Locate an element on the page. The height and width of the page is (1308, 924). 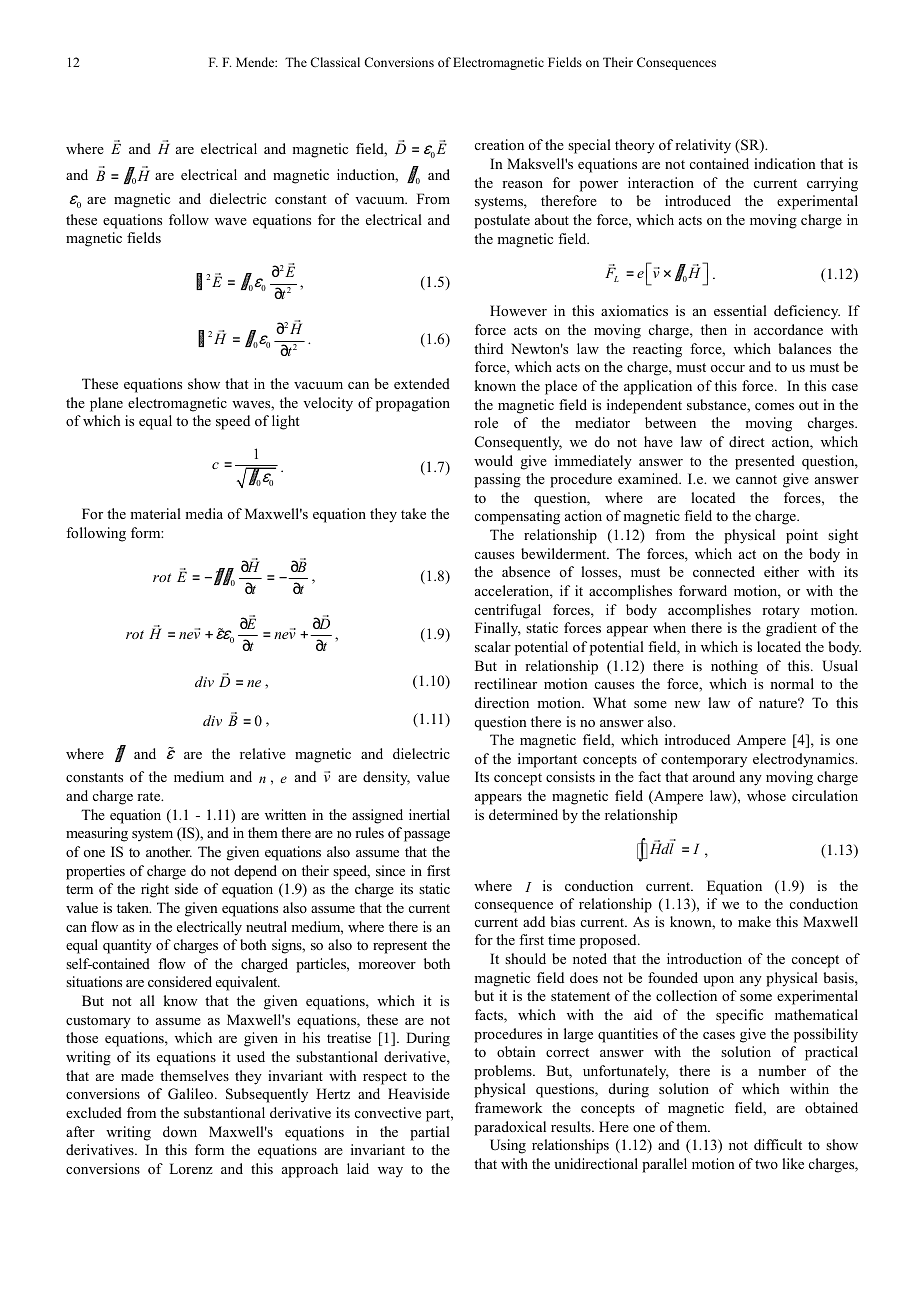
relativity is located at coordinates (703, 146).
